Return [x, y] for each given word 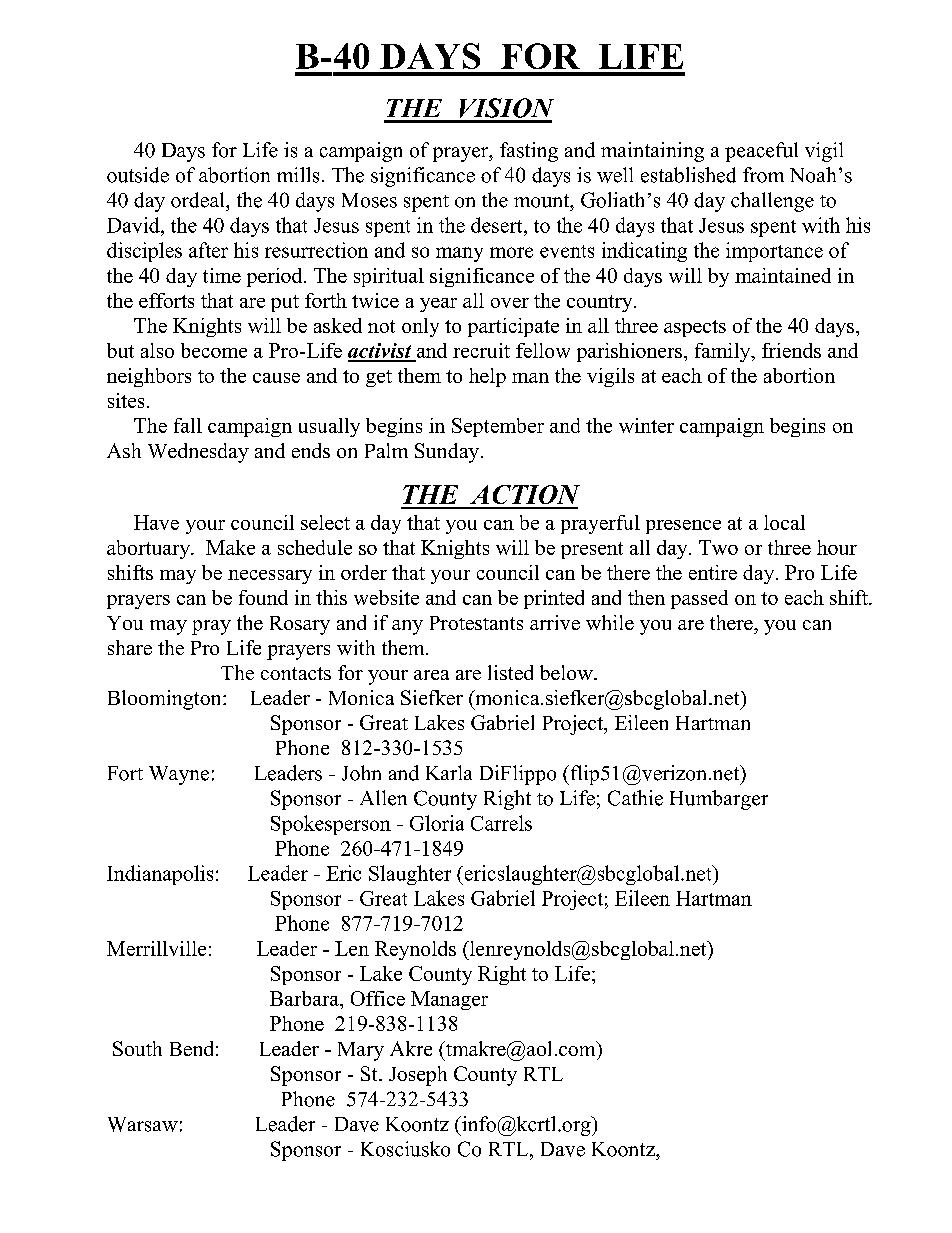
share [130, 647]
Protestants [476, 623]
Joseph [418, 1076]
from [763, 175]
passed [699, 599]
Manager [449, 1000]
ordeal [199, 200]
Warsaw [143, 1124]
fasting [529, 152]
